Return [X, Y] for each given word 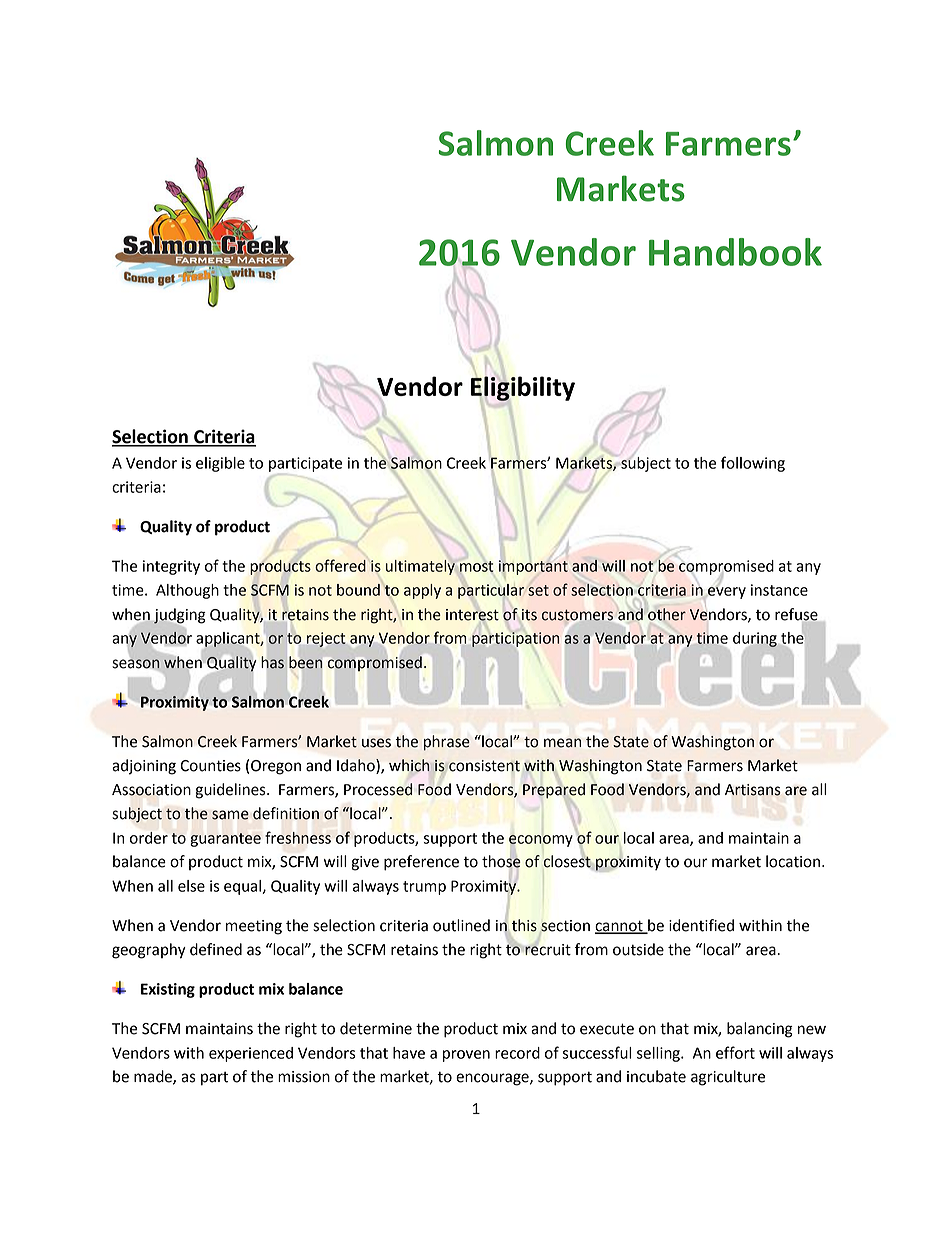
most [476, 566]
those [501, 861]
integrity [171, 567]
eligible [220, 464]
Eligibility [523, 388]
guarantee [225, 840]
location [793, 861]
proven [466, 1056]
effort [735, 1052]
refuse [796, 614]
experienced [251, 1054]
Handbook [735, 252]
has [271, 663]
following [753, 464]
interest [472, 615]
